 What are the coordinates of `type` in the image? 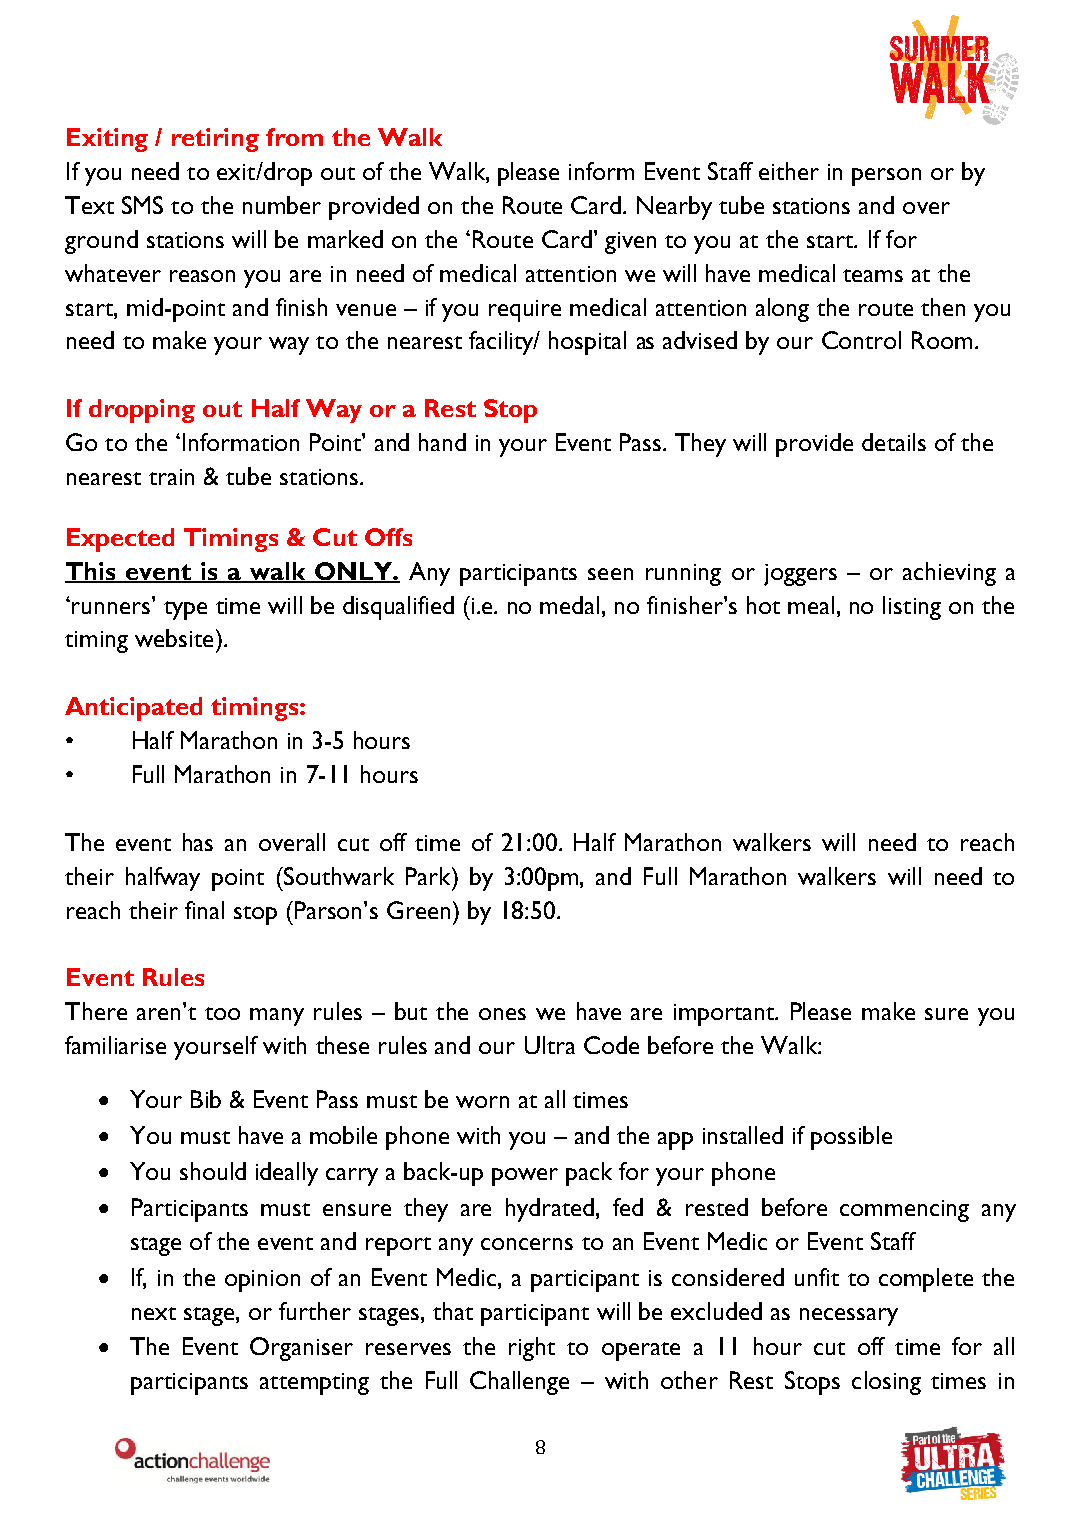 It's located at (185, 610).
